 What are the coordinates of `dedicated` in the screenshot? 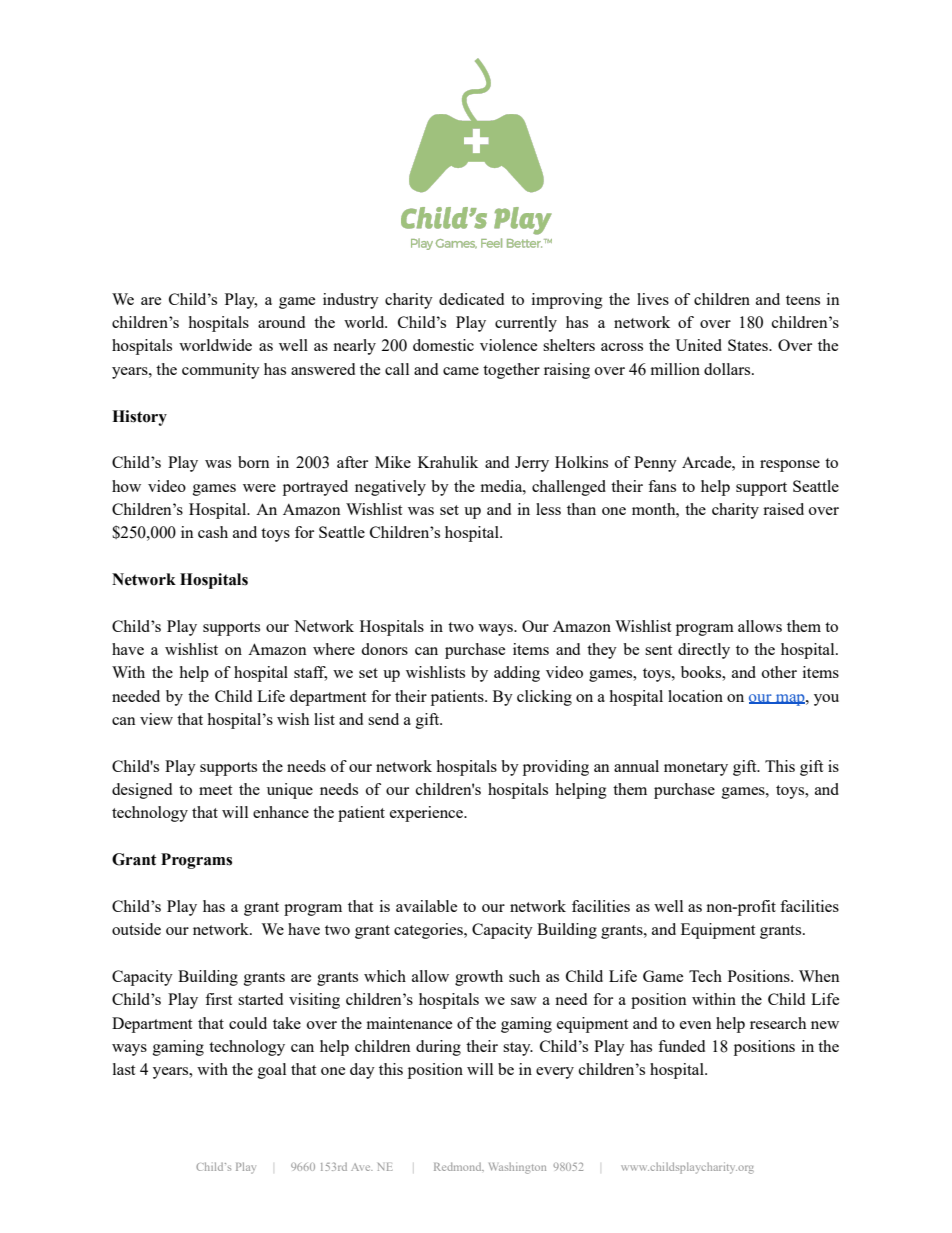 It's located at (471, 299).
